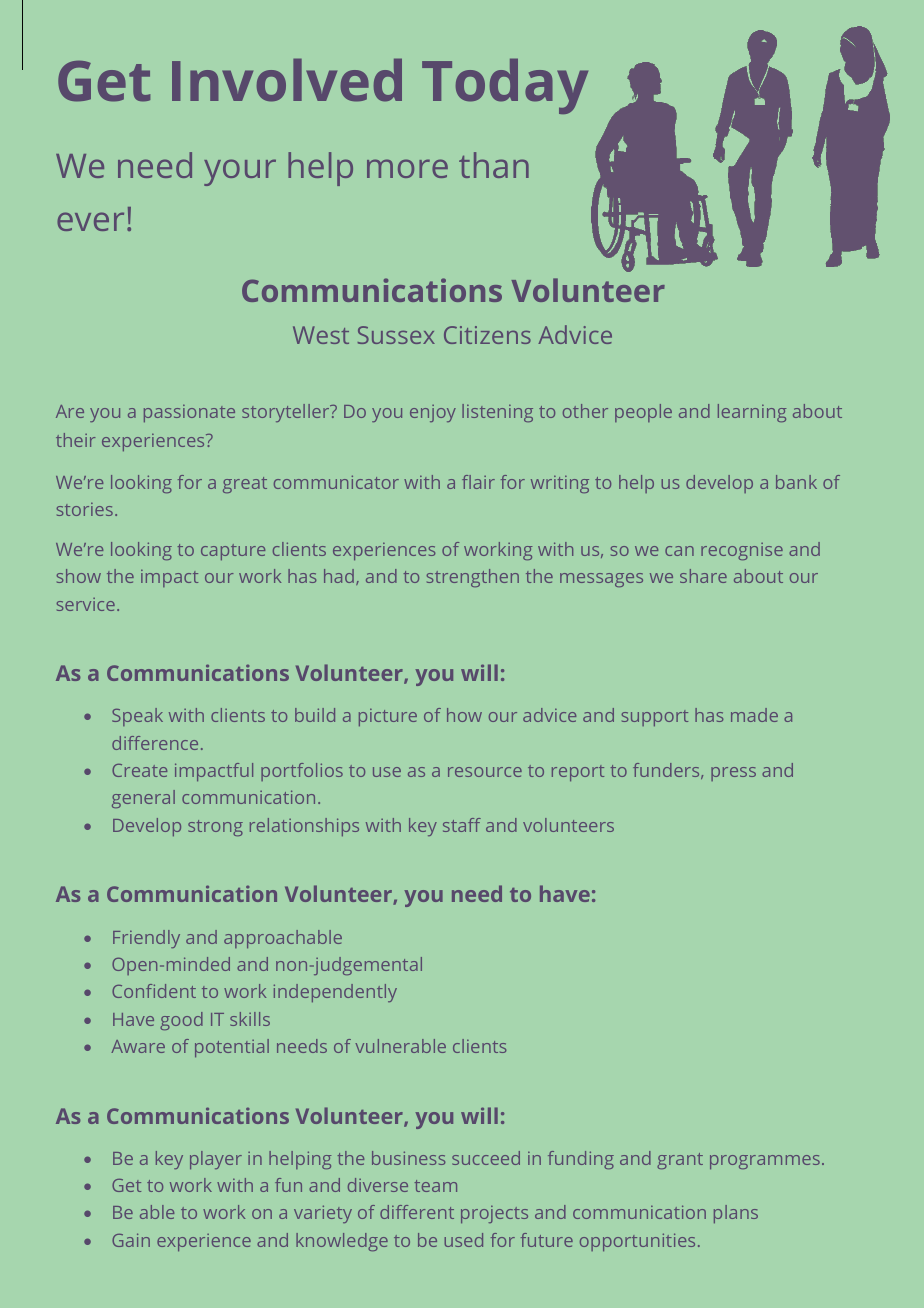  I want to click on Speak, so click(137, 717).
